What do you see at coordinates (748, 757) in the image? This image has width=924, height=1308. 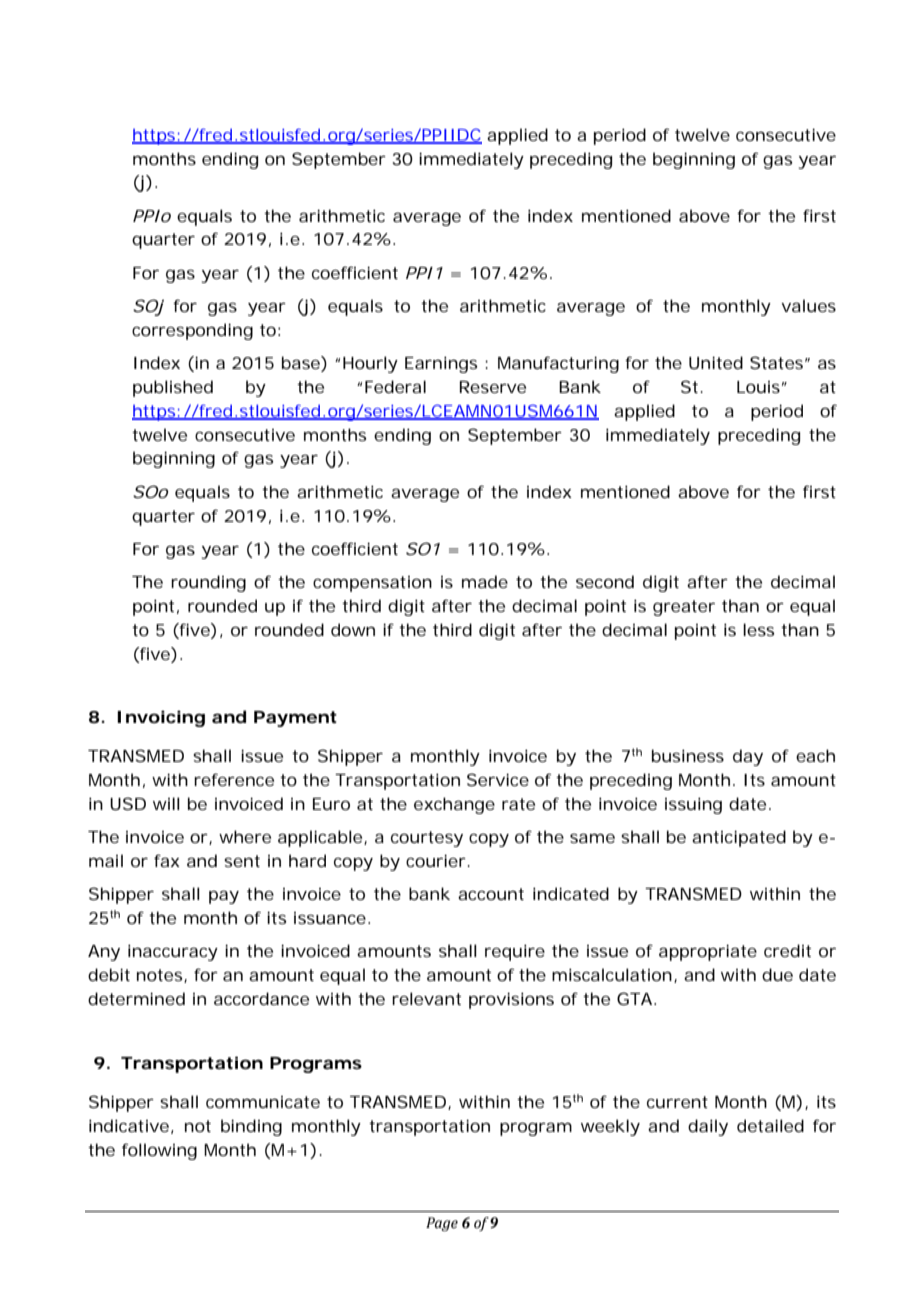 I see `day` at bounding box center [748, 757].
